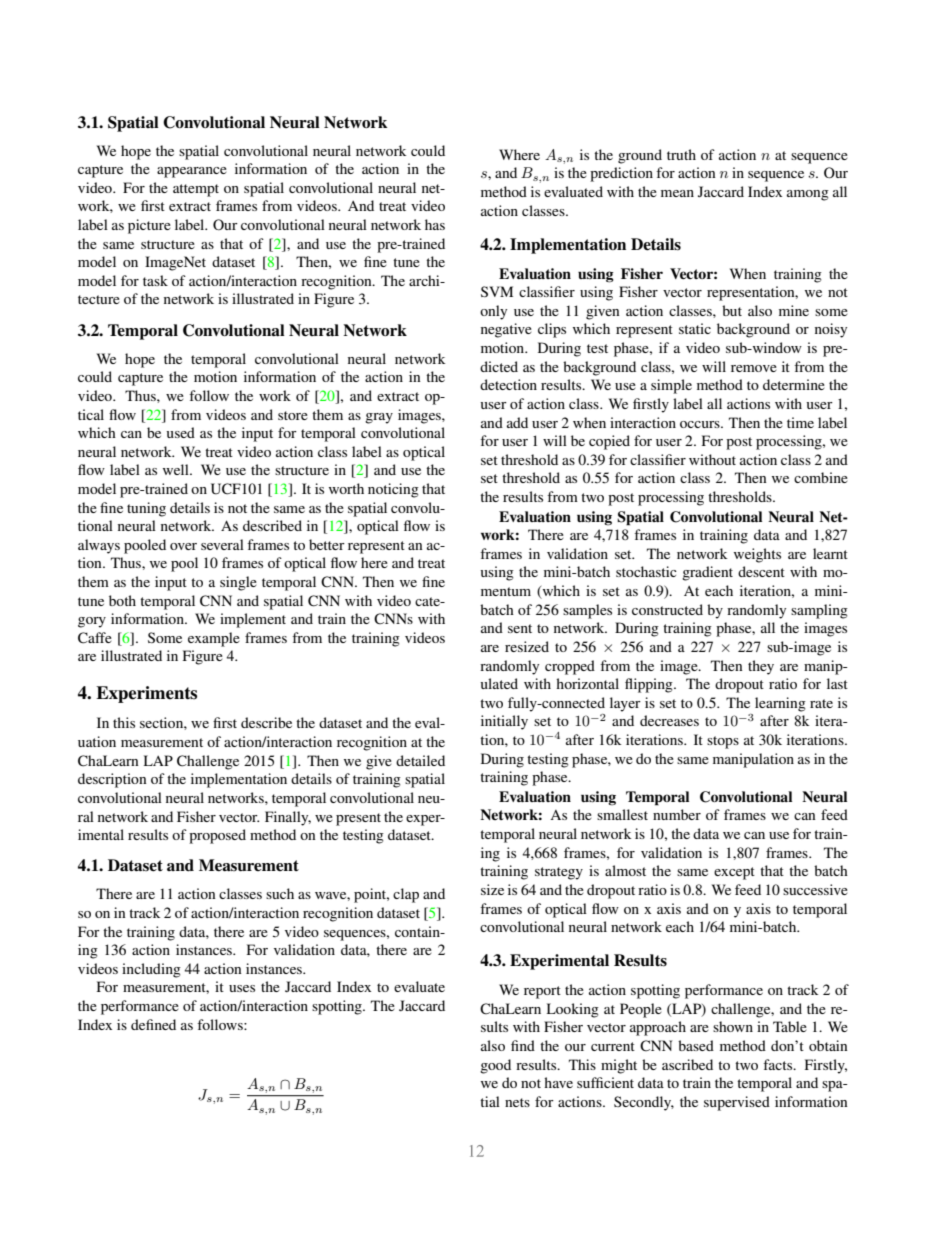  What do you see at coordinates (497, 291) in the image?
I see `SVM` at bounding box center [497, 291].
